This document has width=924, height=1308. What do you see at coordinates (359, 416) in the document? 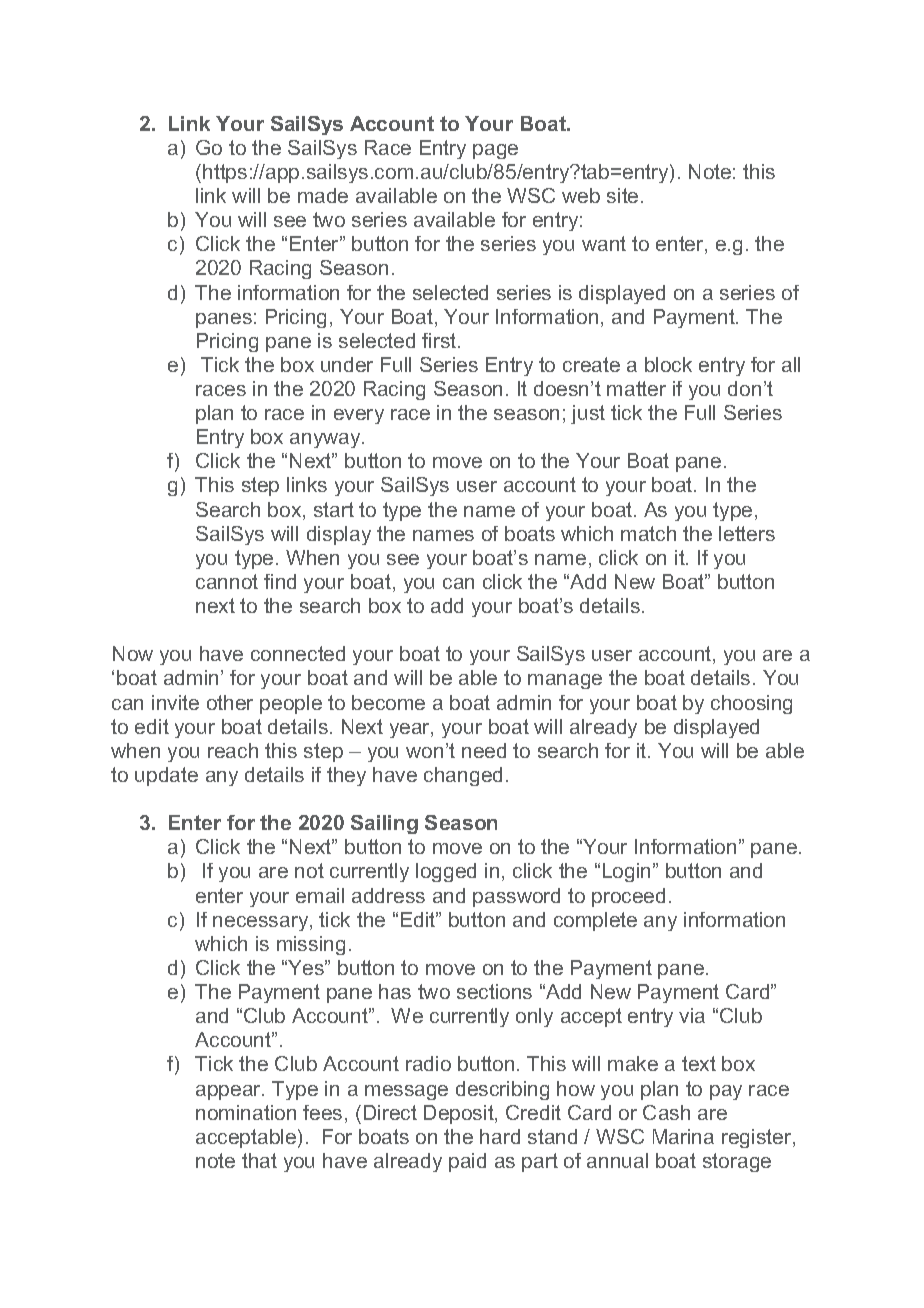
I see `every` at bounding box center [359, 416].
